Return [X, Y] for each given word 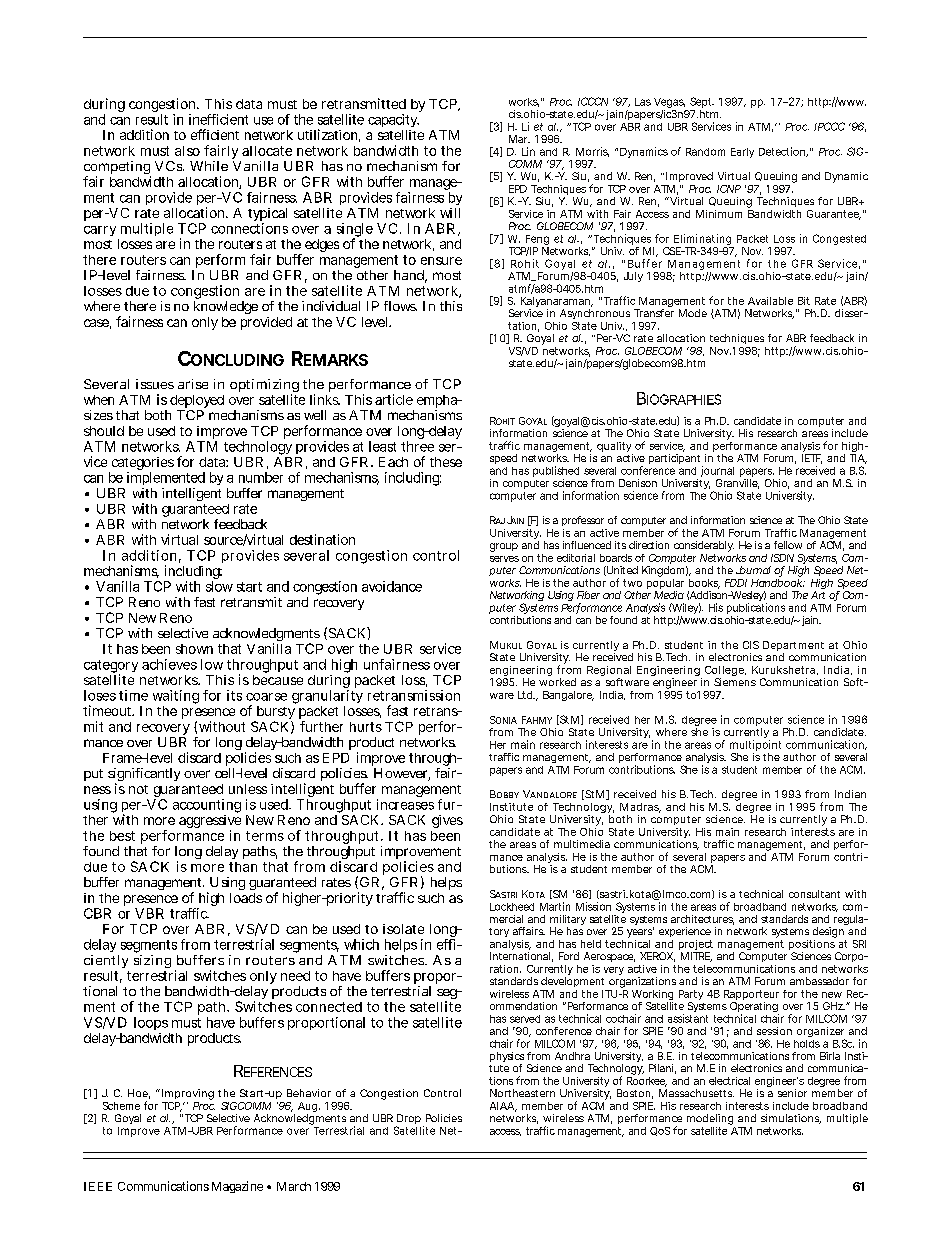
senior [792, 1093]
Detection [783, 152]
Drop [408, 1120]
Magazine [237, 1187]
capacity [393, 122]
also [187, 151]
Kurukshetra [783, 670]
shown [194, 649]
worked [557, 682]
